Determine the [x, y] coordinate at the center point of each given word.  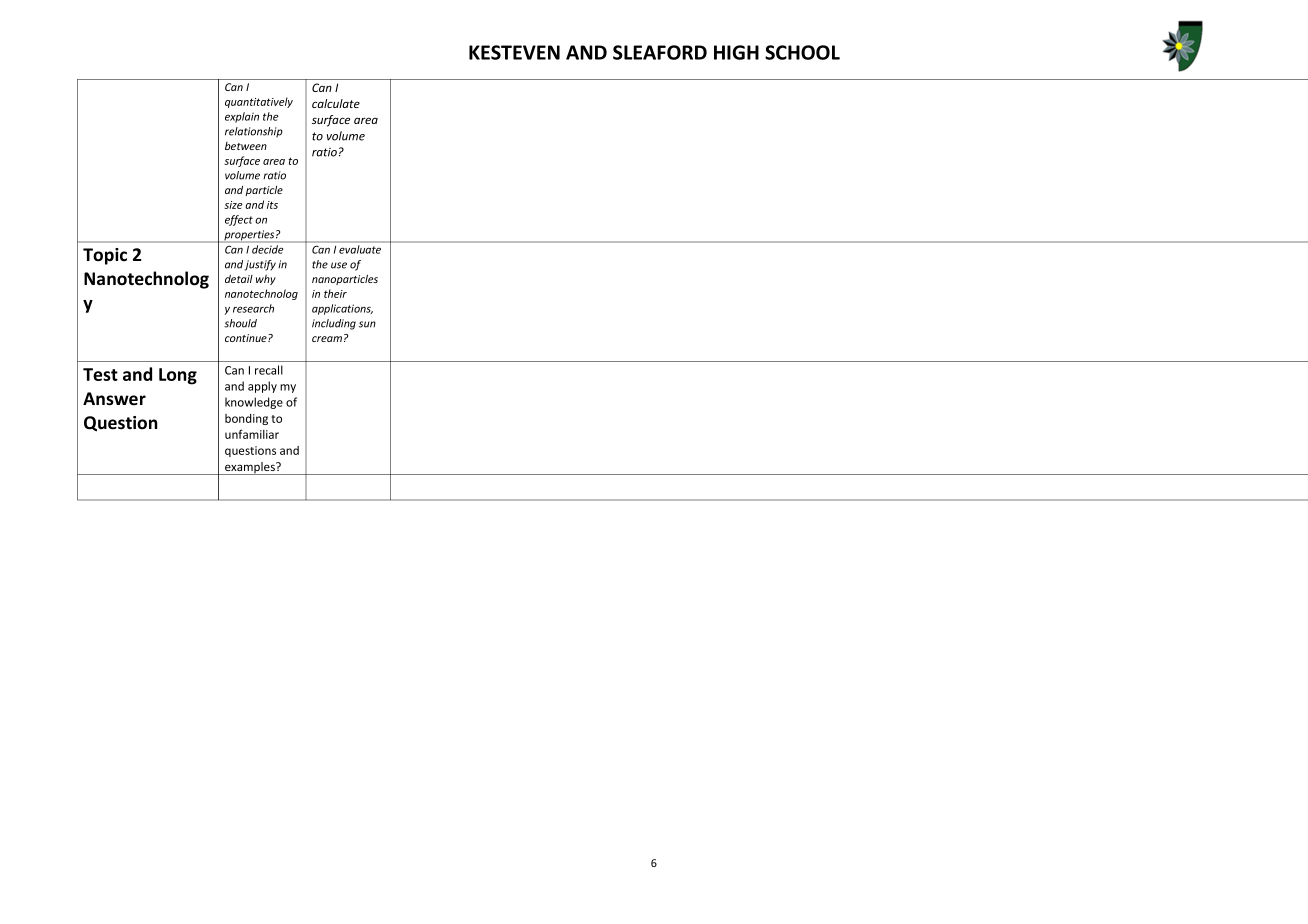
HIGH [736, 52]
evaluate [360, 249]
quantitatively [259, 102]
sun [367, 324]
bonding [246, 419]
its [272, 205]
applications [342, 309]
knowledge [254, 403]
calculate [336, 103]
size [233, 205]
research [253, 308]
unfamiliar [252, 434]
